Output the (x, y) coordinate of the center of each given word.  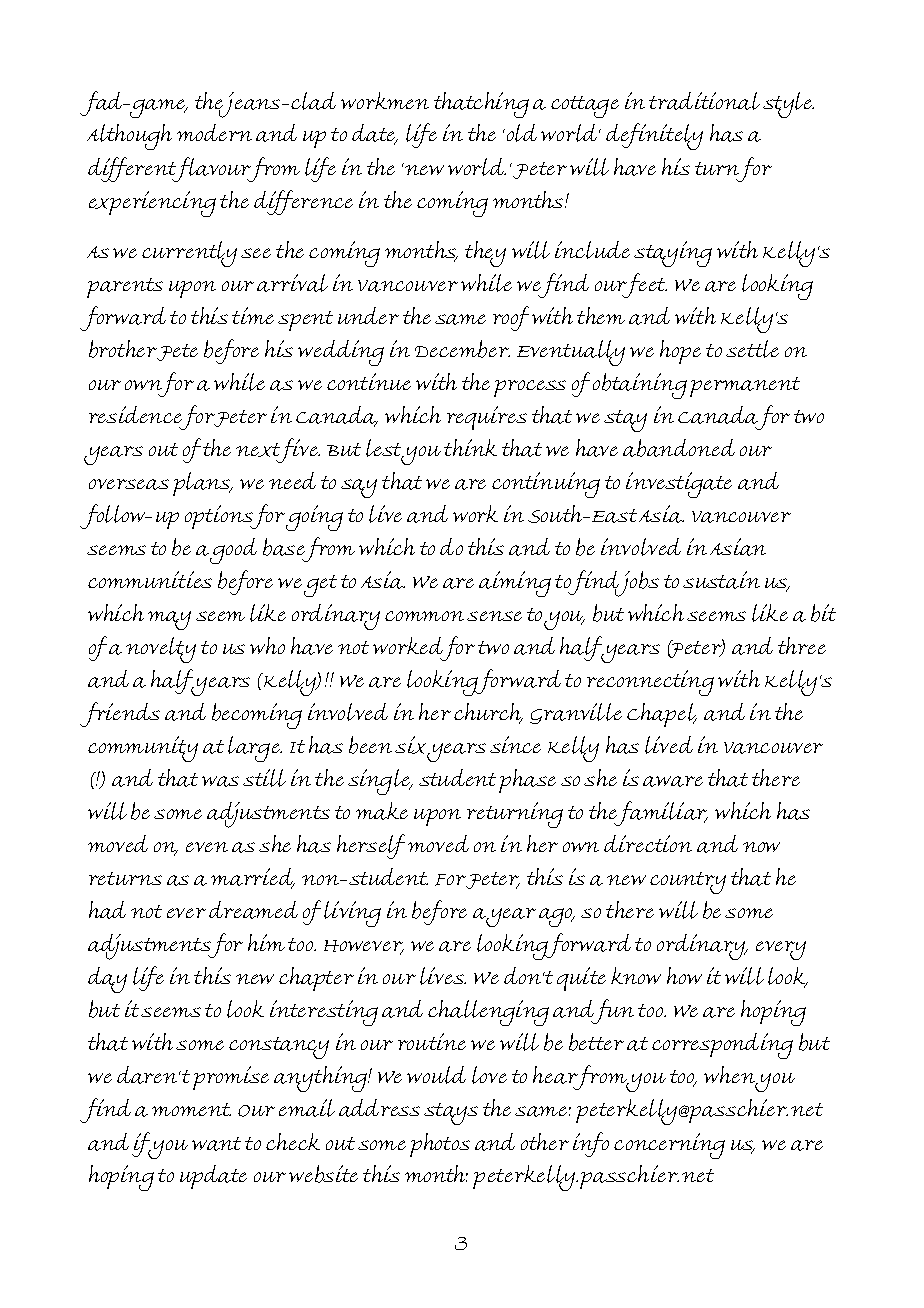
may (169, 620)
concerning (669, 1146)
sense (494, 616)
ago (557, 917)
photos (440, 1145)
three (802, 645)
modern (214, 132)
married (253, 878)
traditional (704, 101)
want (216, 1144)
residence (135, 414)
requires (487, 418)
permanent (745, 387)
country (688, 883)
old (520, 133)
